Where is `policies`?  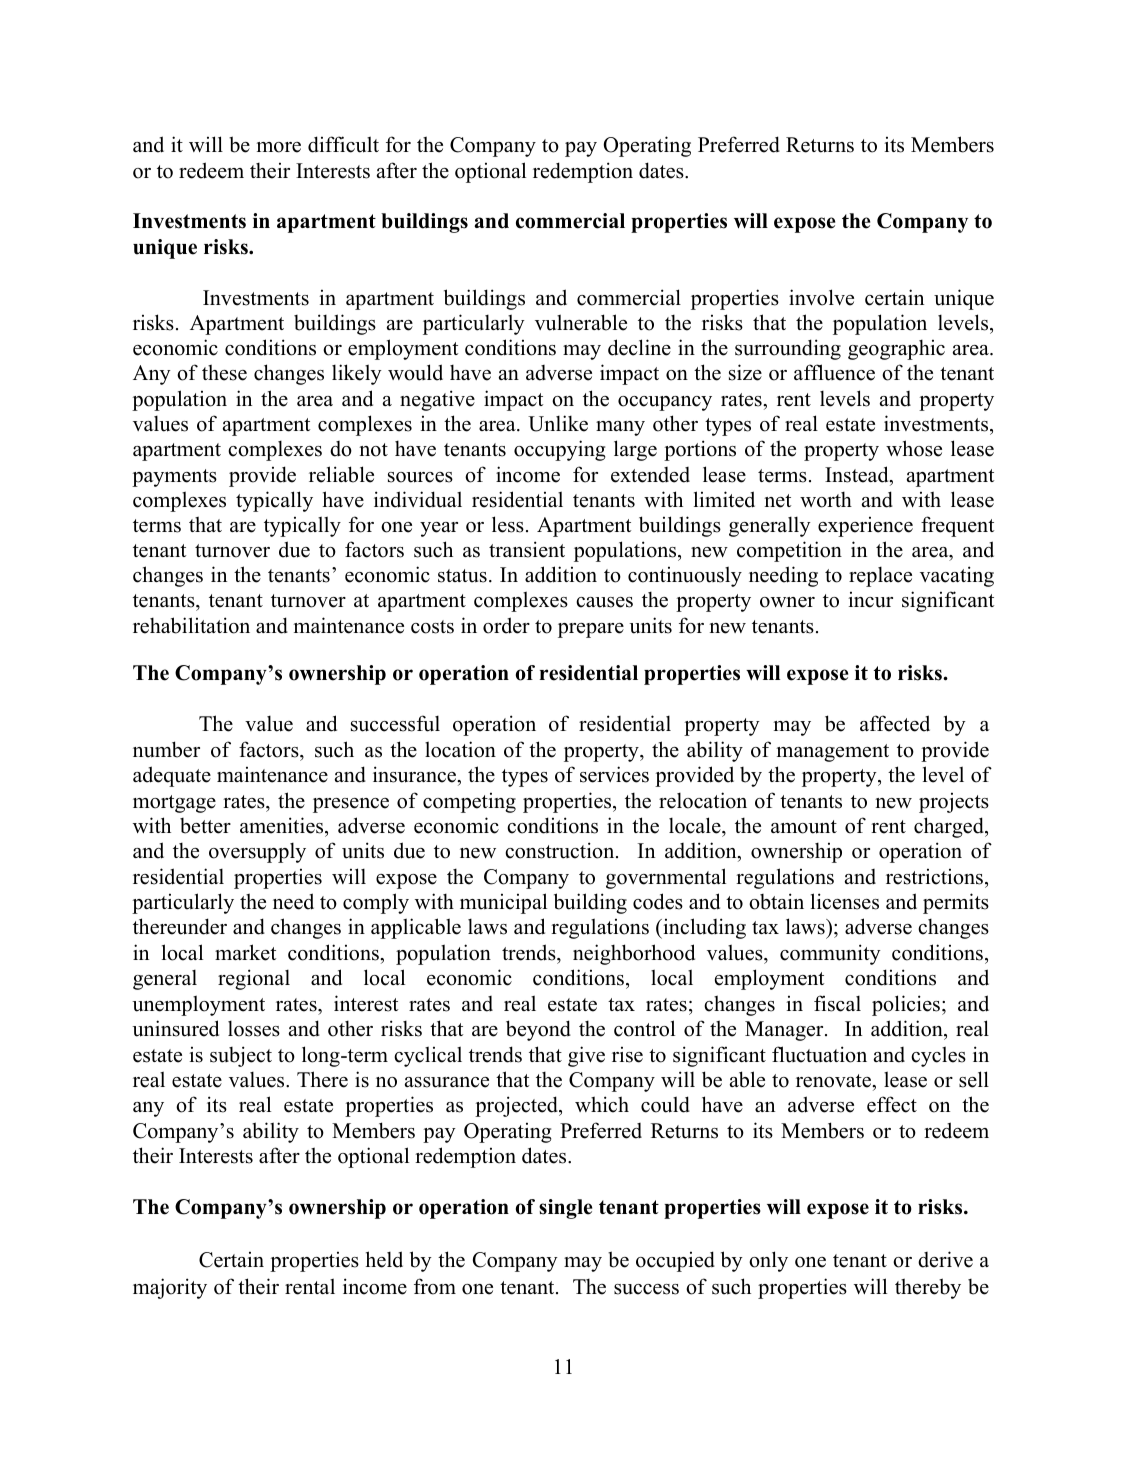 policies is located at coordinates (906, 1005).
